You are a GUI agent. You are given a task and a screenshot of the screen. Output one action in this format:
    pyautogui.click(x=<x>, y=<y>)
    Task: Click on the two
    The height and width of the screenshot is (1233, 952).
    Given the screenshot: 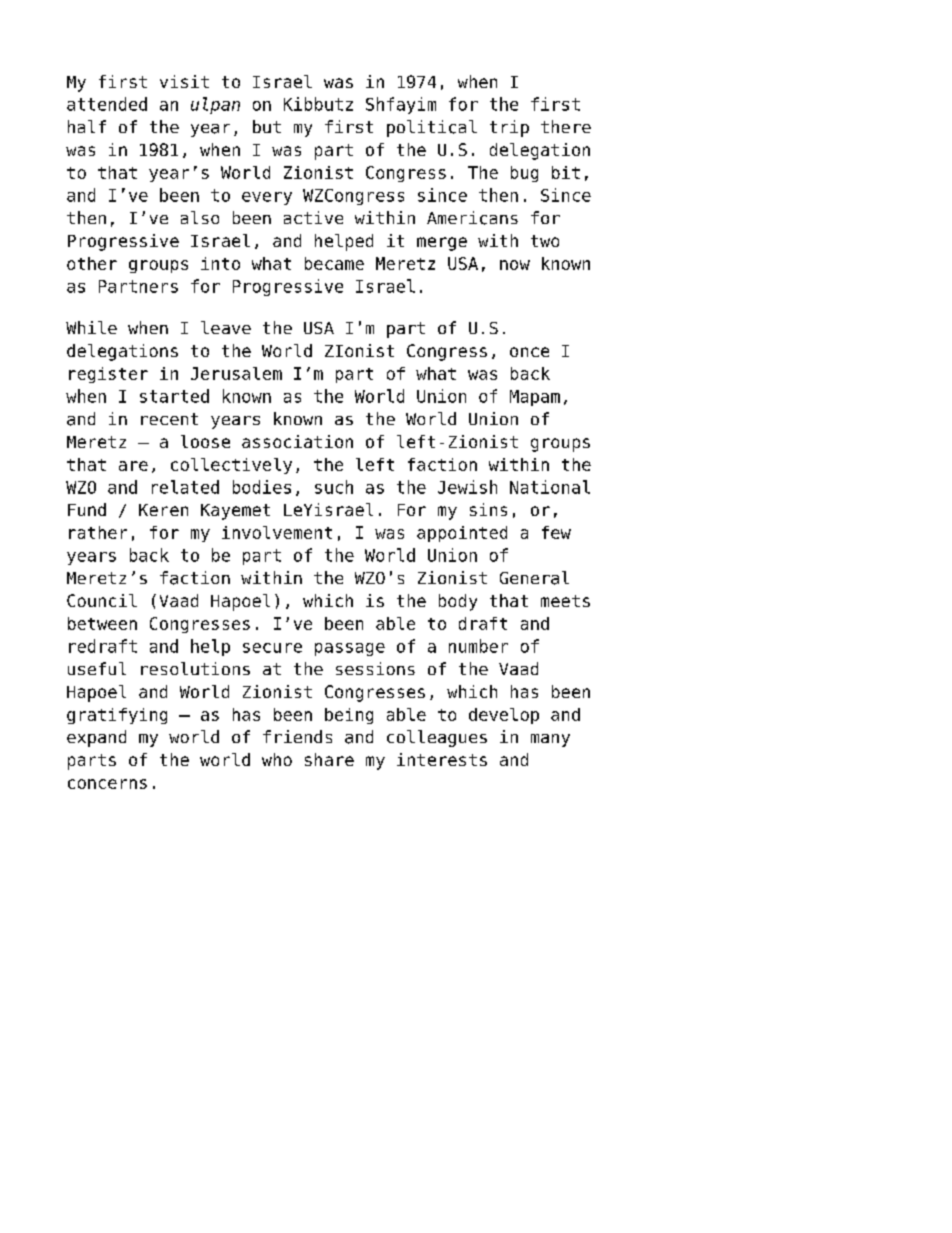 What is the action you would take?
    pyautogui.click(x=545, y=241)
